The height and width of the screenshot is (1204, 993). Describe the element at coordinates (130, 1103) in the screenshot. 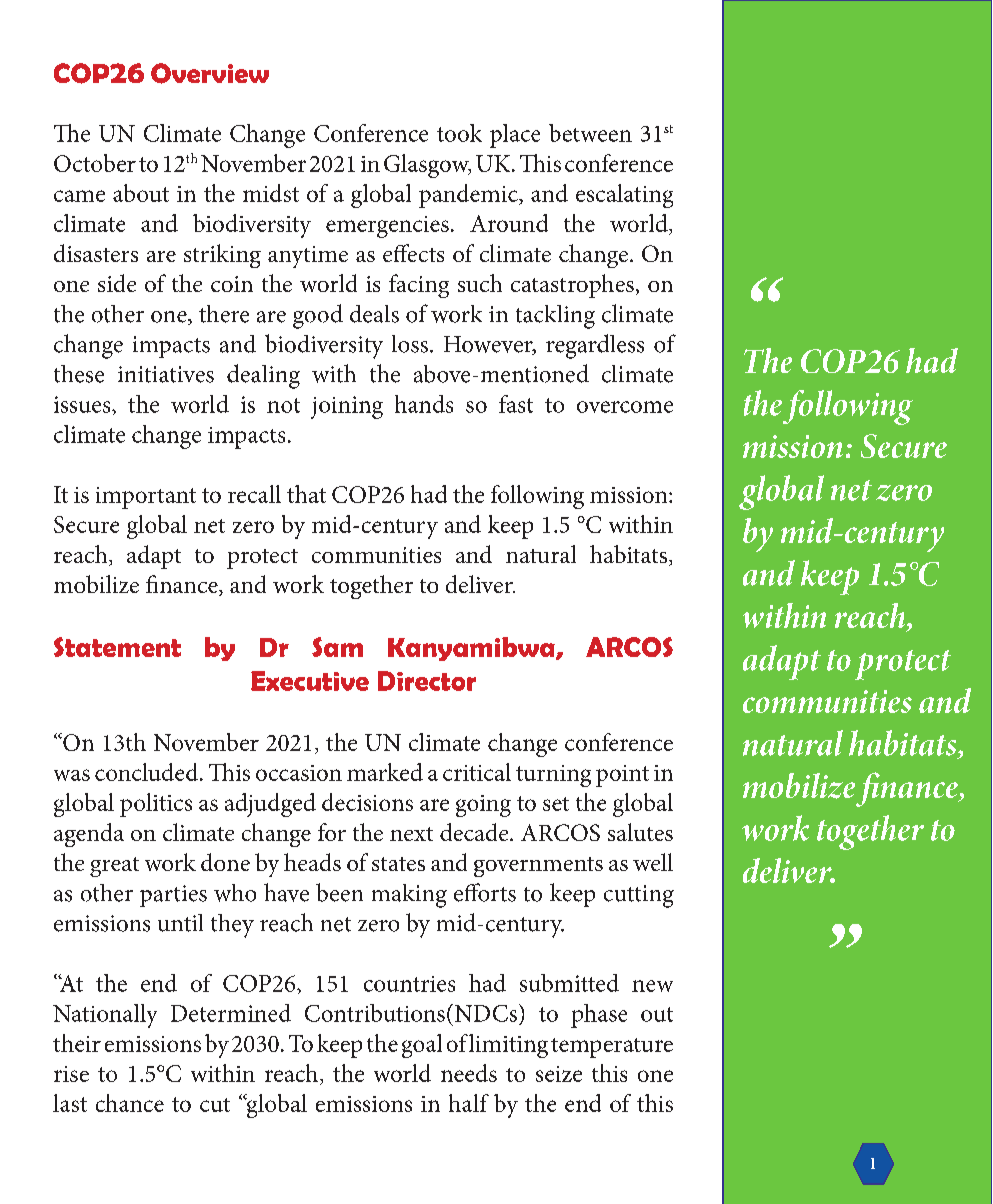

I see `chance` at that location.
